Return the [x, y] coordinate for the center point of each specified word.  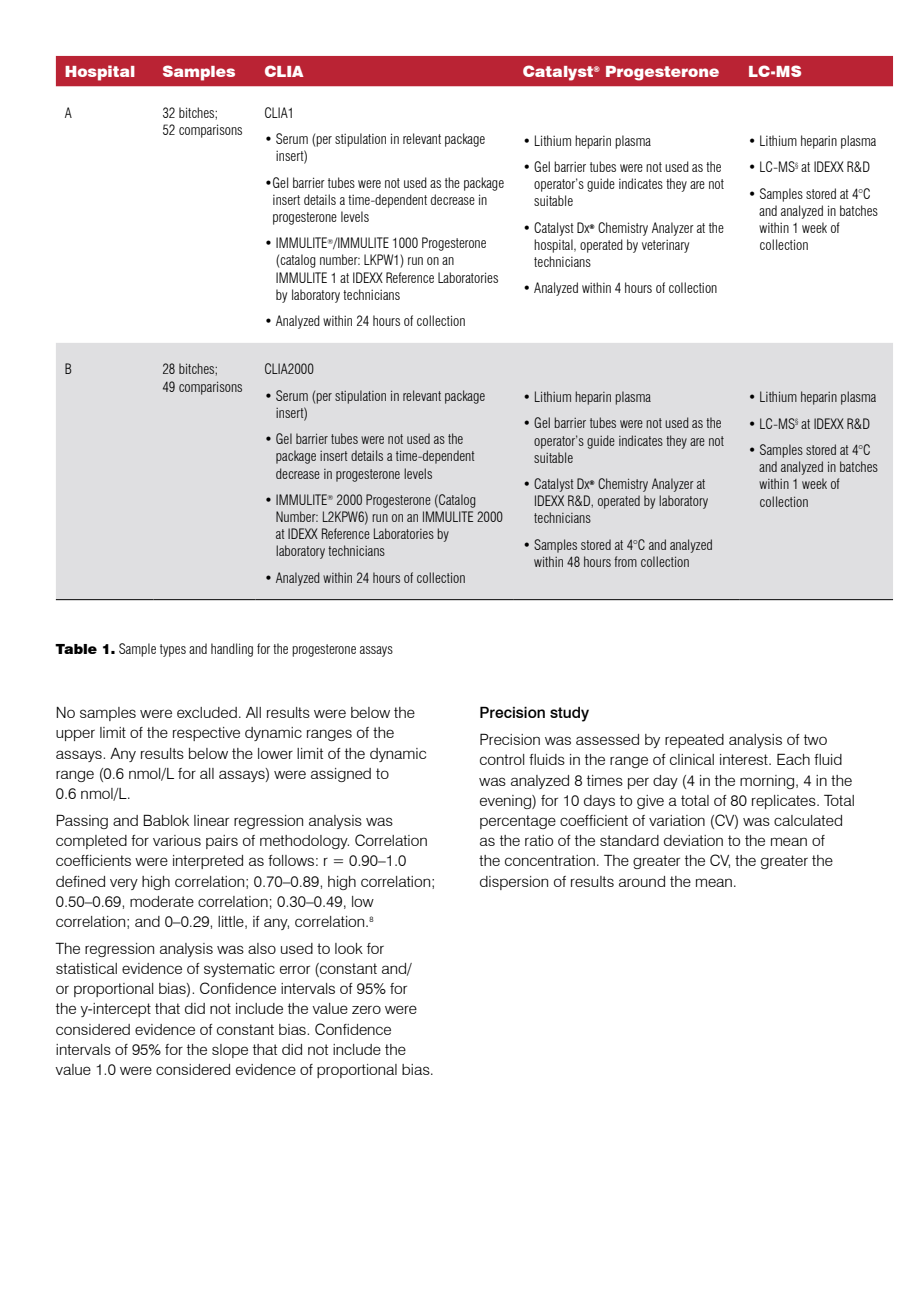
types [173, 650]
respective [206, 734]
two [815, 739]
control [502, 759]
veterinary [665, 246]
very [124, 884]
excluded [207, 712]
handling [232, 650]
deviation [693, 840]
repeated [694, 741]
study [569, 714]
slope [230, 1051]
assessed [607, 739]
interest [745, 759]
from [625, 561]
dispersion [514, 883]
